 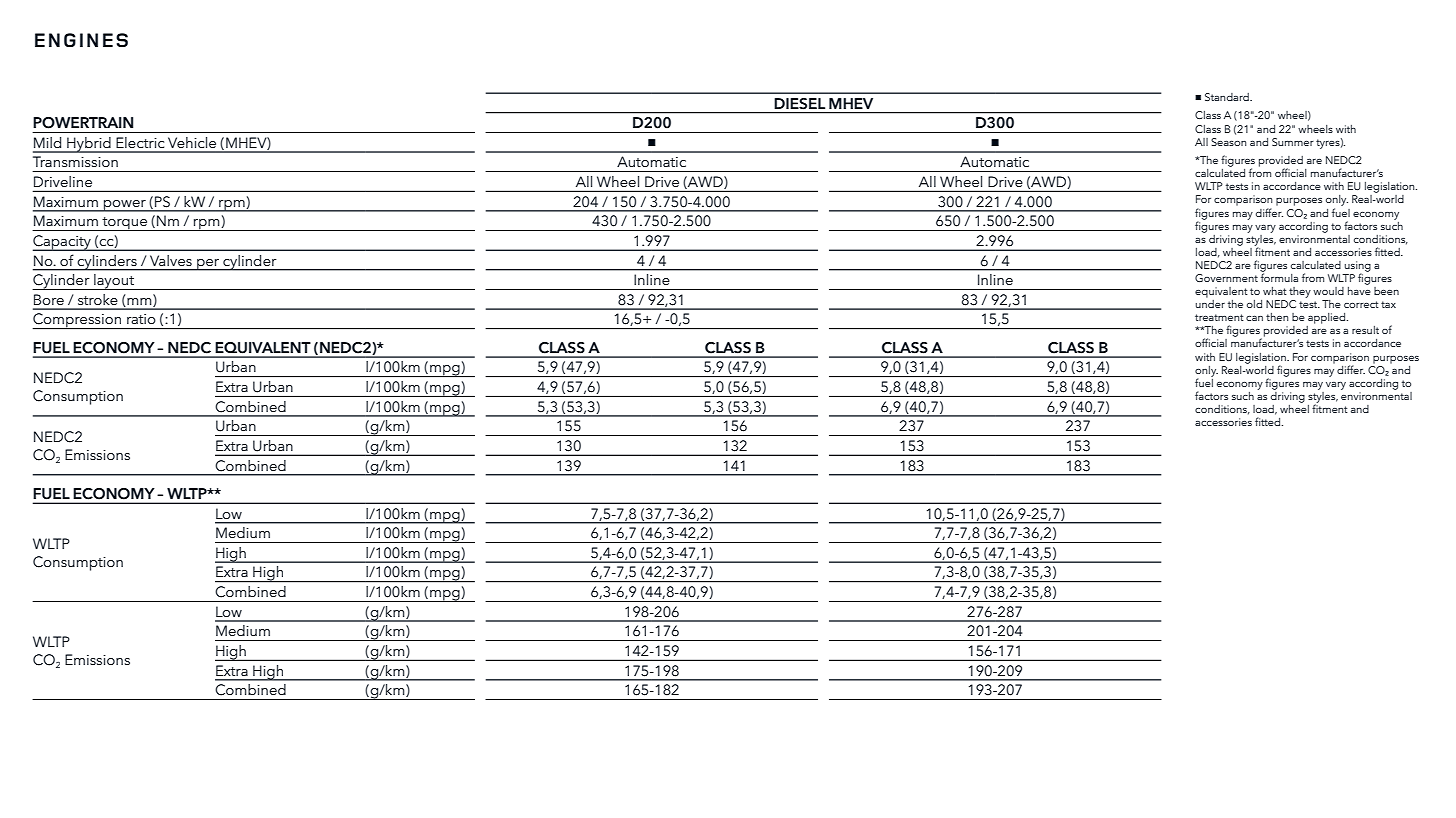 I want to click on using, so click(x=1358, y=267).
